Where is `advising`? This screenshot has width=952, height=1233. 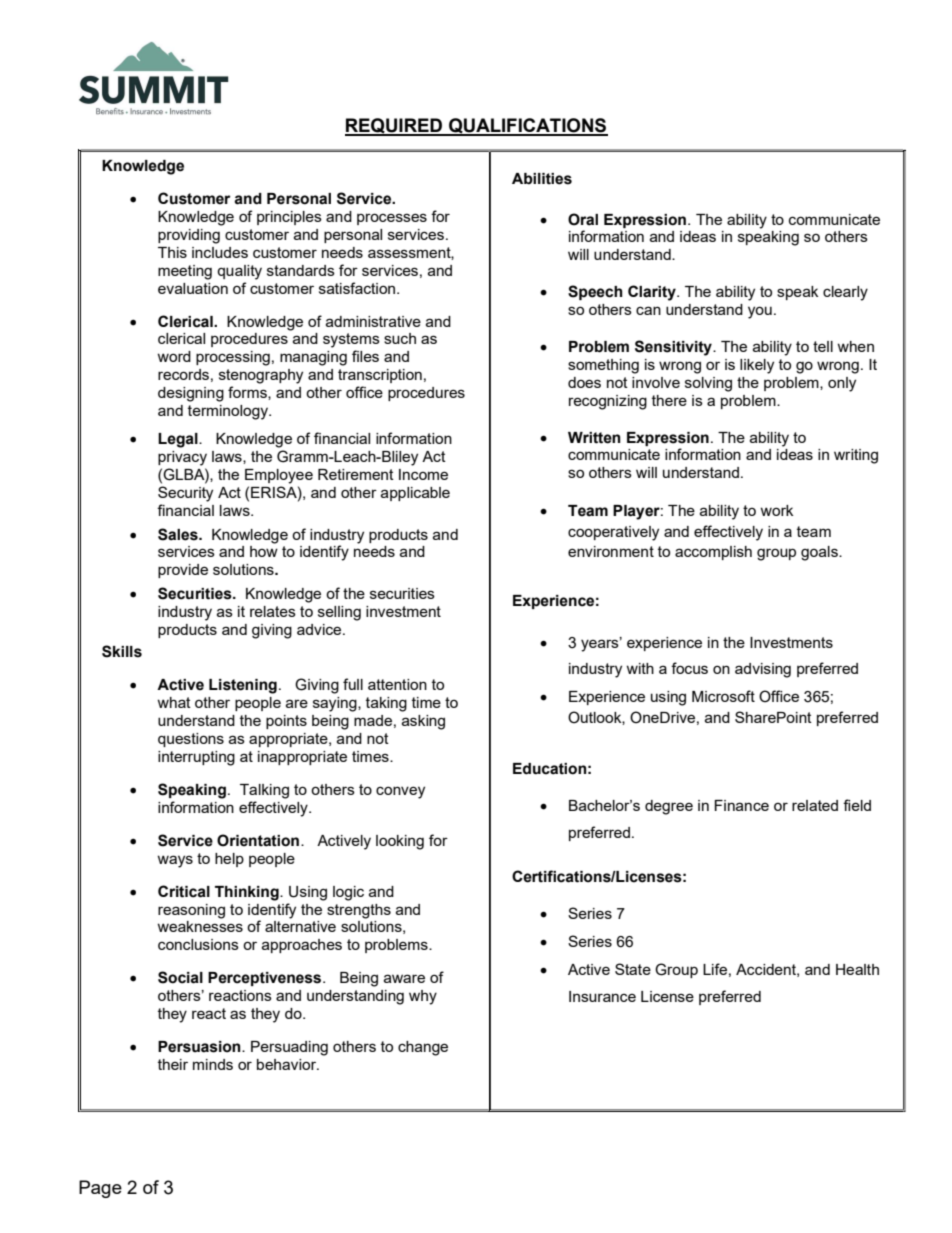
advising is located at coordinates (763, 670).
